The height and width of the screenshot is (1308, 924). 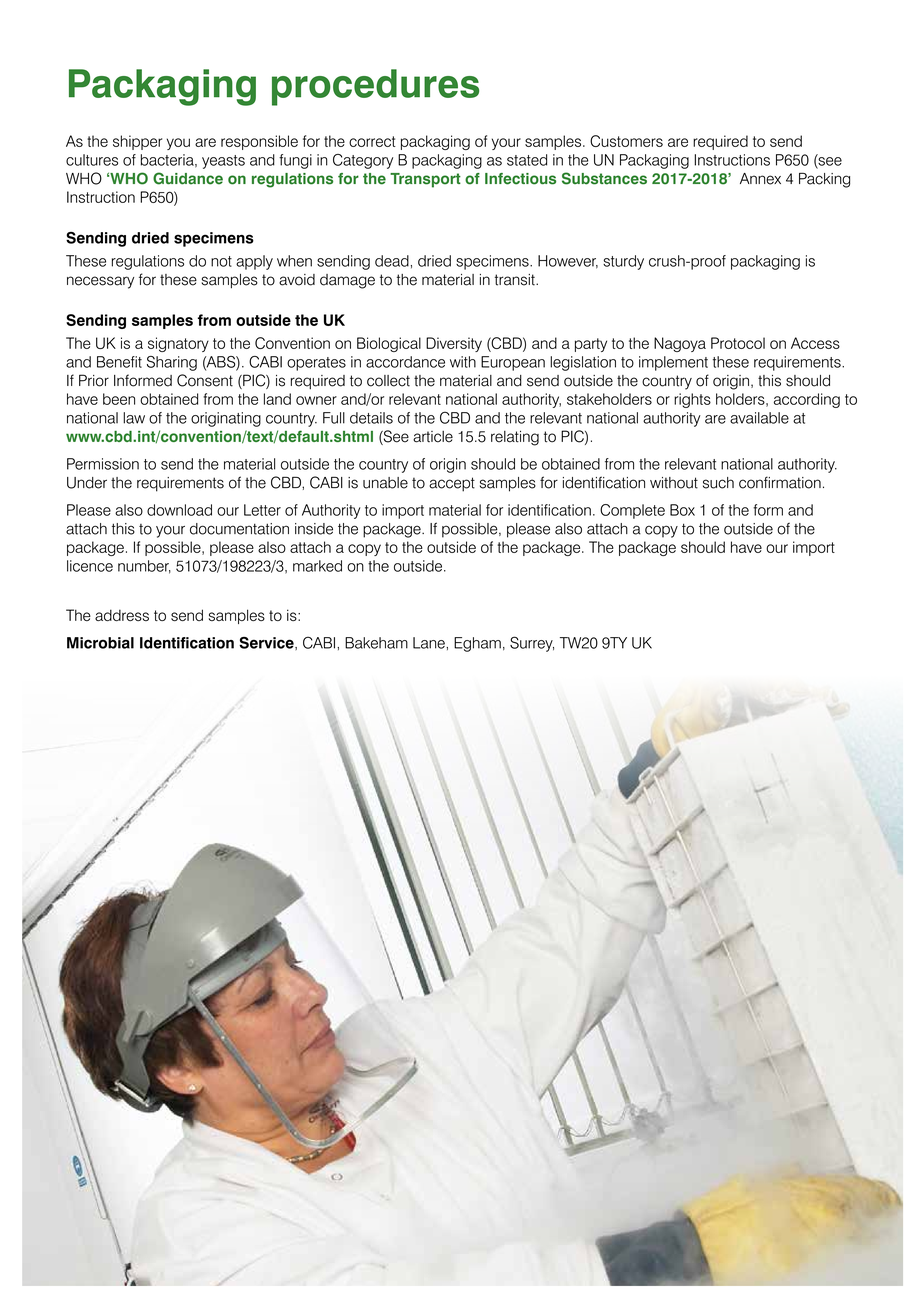 I want to click on sturdy, so click(x=623, y=262).
